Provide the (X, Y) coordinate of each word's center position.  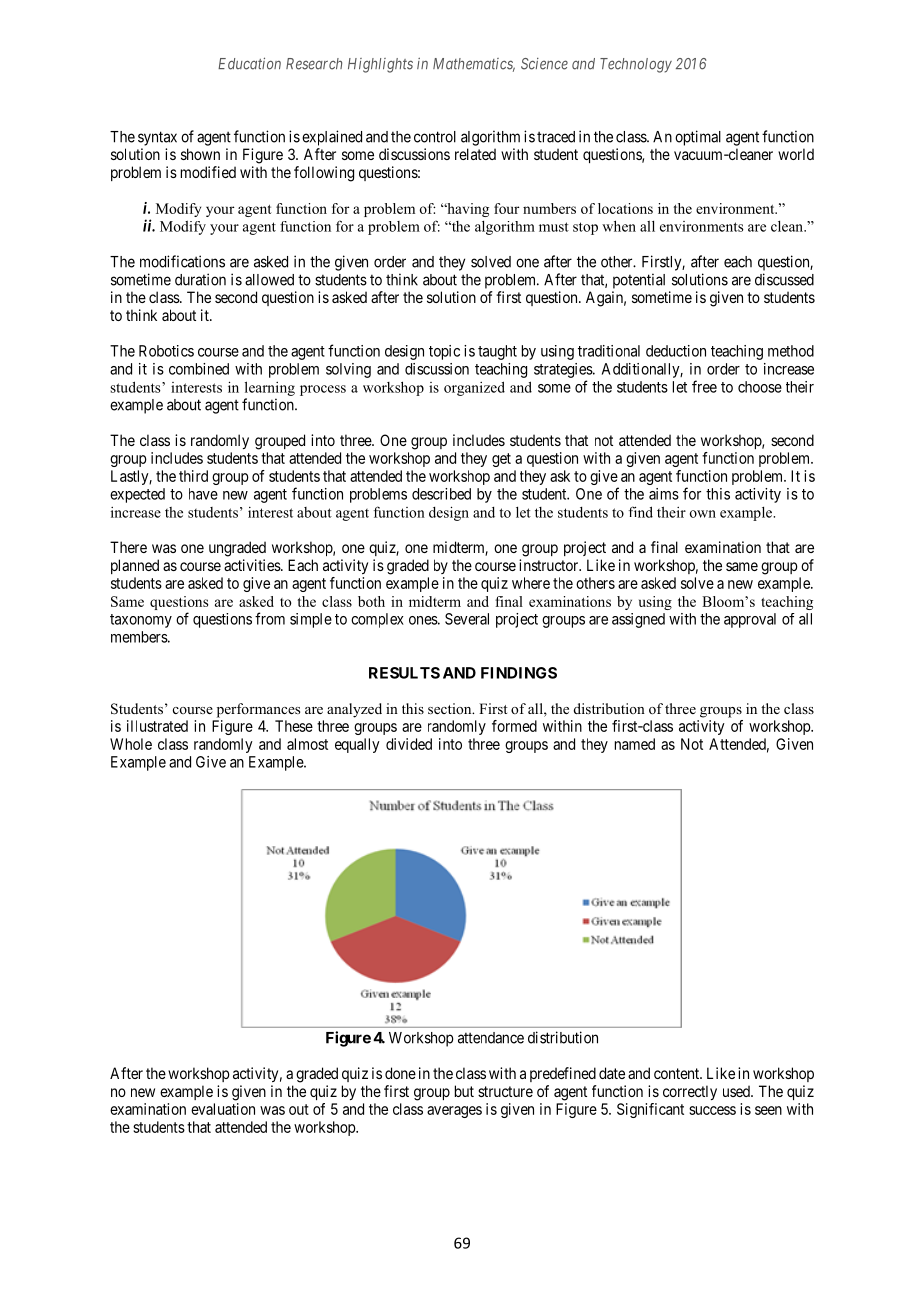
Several (467, 619)
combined (199, 369)
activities (253, 565)
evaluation (223, 1109)
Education (249, 63)
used (737, 1091)
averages (454, 1112)
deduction (676, 351)
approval (750, 620)
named (635, 744)
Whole (131, 744)
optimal (698, 138)
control (435, 137)
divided (409, 744)
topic (444, 352)
